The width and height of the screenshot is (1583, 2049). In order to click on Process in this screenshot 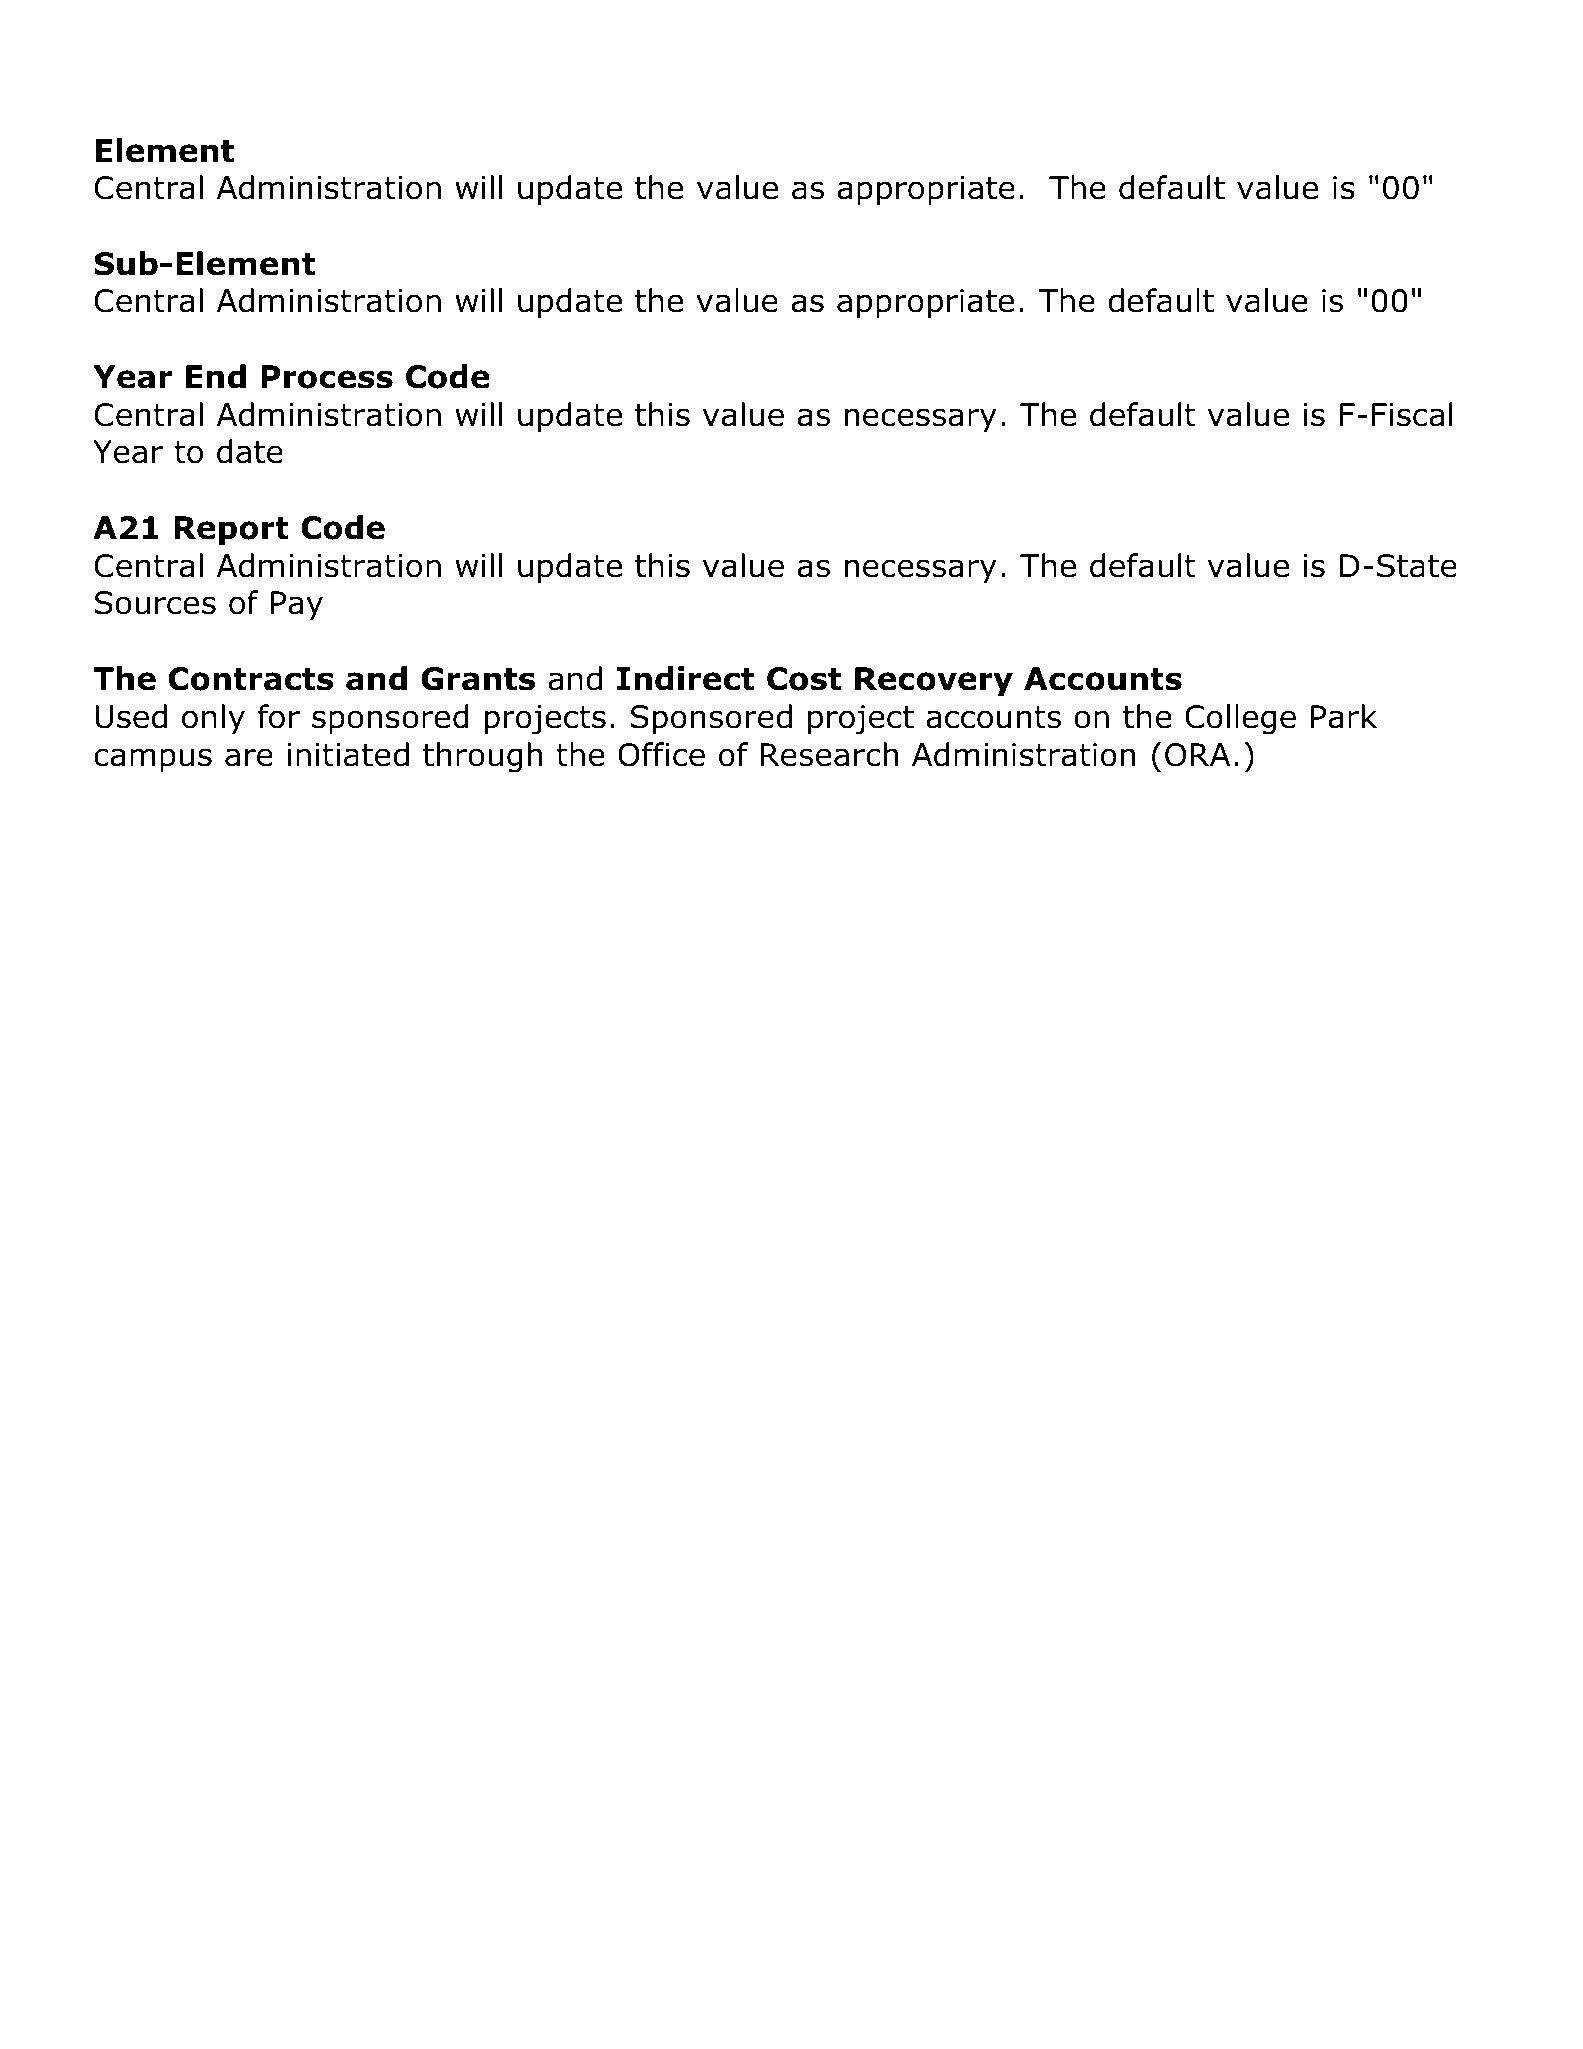, I will do `click(327, 377)`.
